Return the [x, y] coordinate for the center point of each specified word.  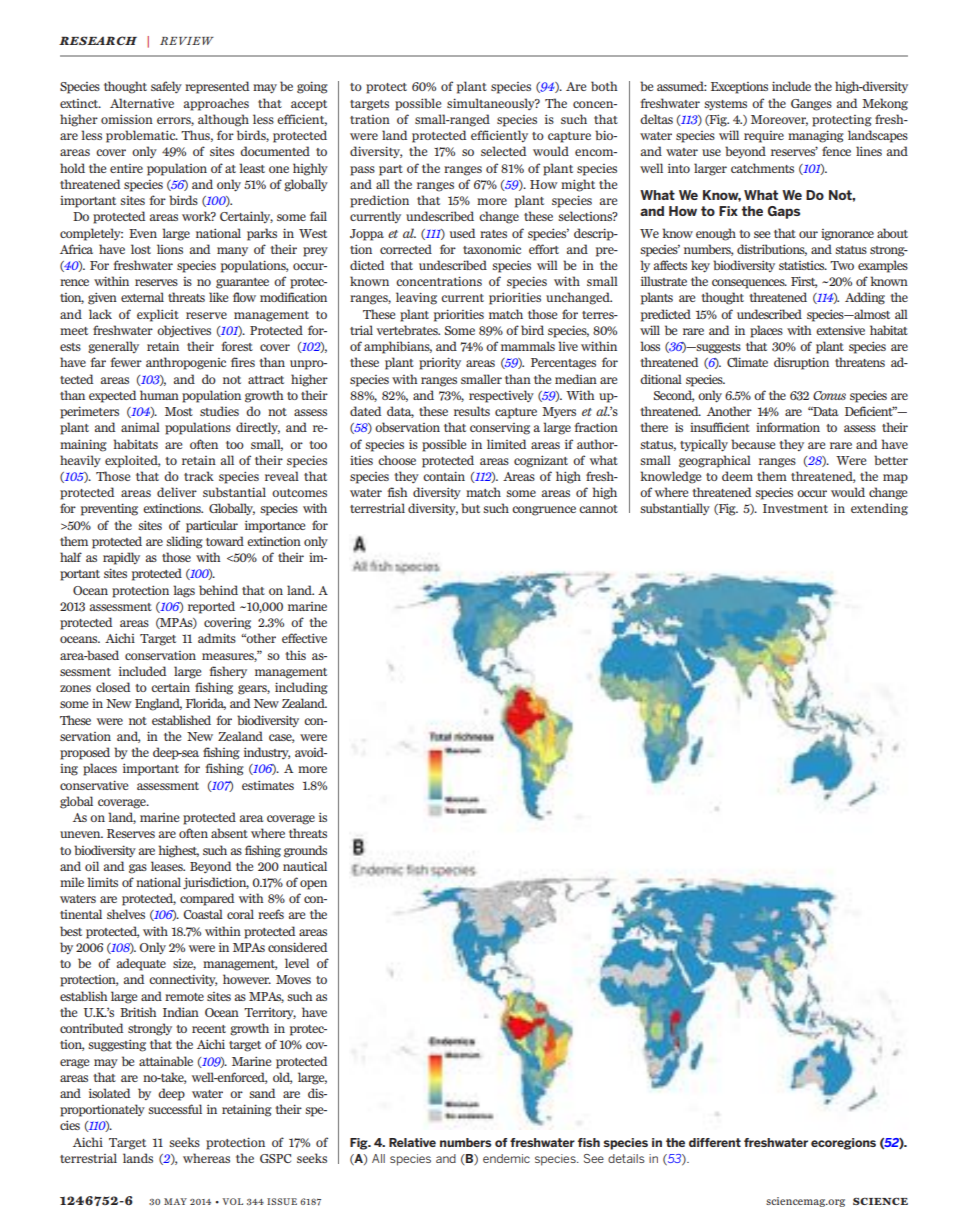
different [715, 1142]
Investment [795, 508]
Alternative [142, 103]
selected [503, 151]
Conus [829, 395]
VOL [232, 1201]
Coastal [203, 914]
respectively [501, 396]
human [159, 395]
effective [304, 638]
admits [217, 638]
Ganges [811, 105]
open [313, 885]
